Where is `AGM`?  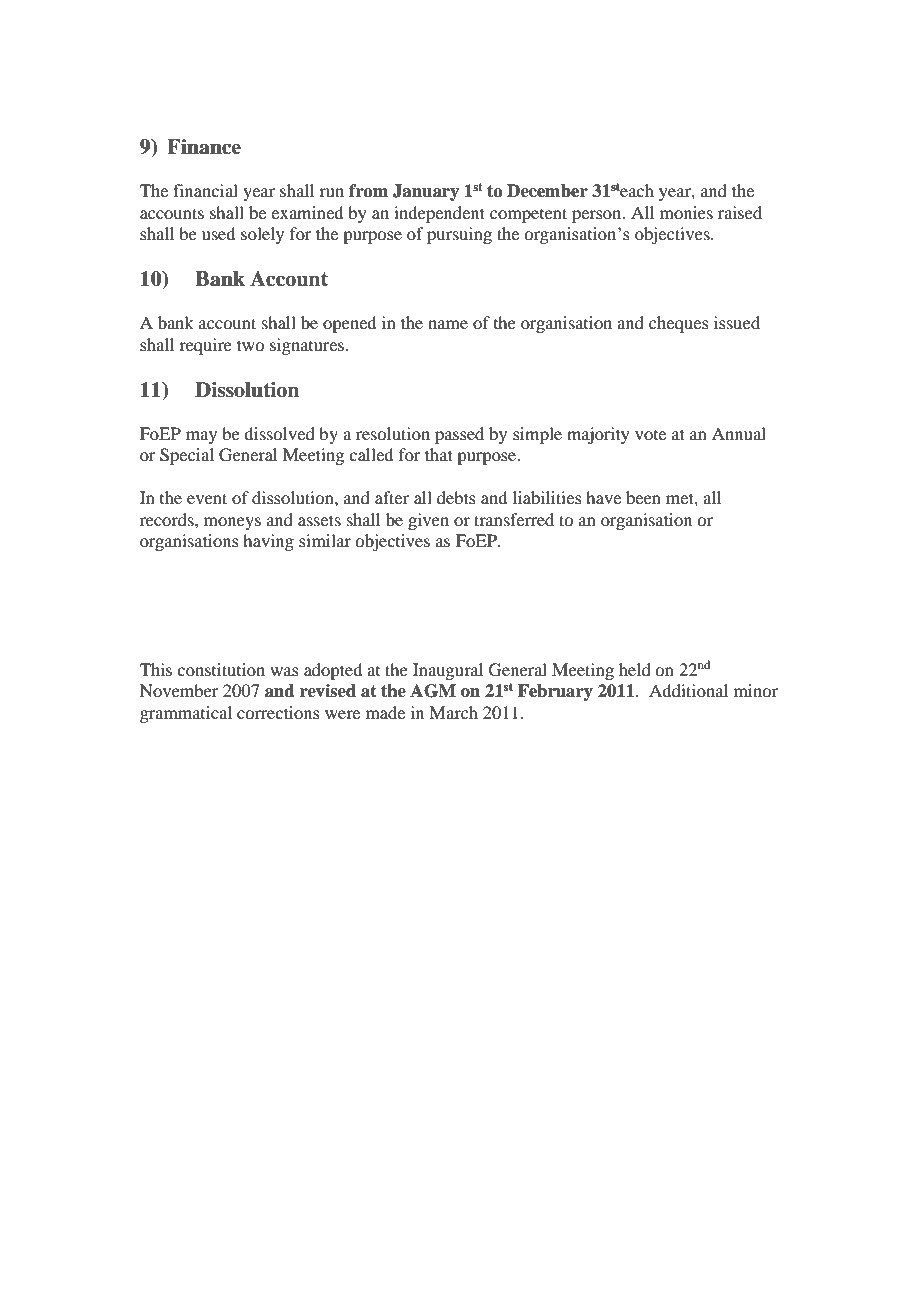 AGM is located at coordinates (433, 691).
